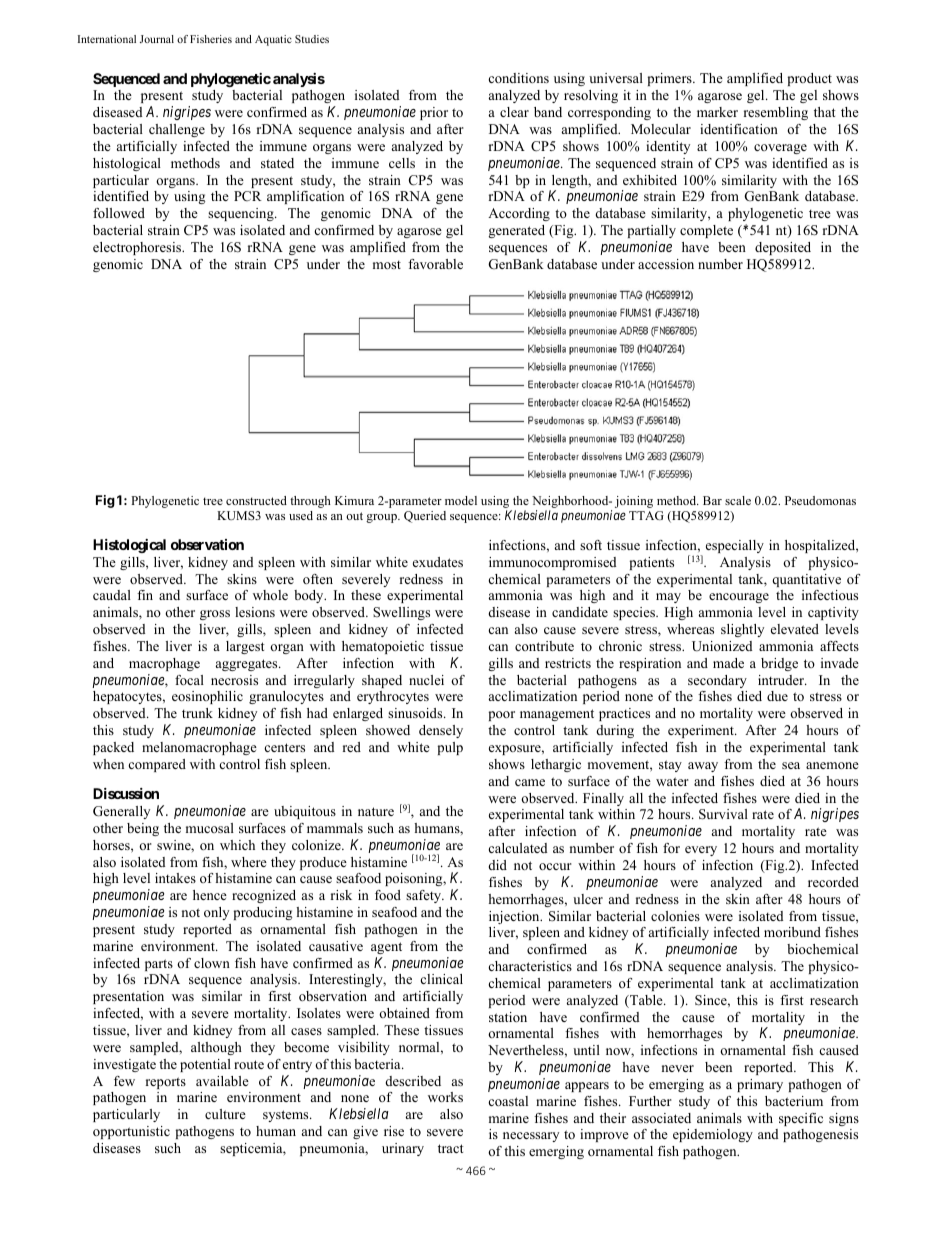 The width and height of the screenshot is (952, 1233). Describe the element at coordinates (435, 264) in the screenshot. I see `favorable` at that location.
